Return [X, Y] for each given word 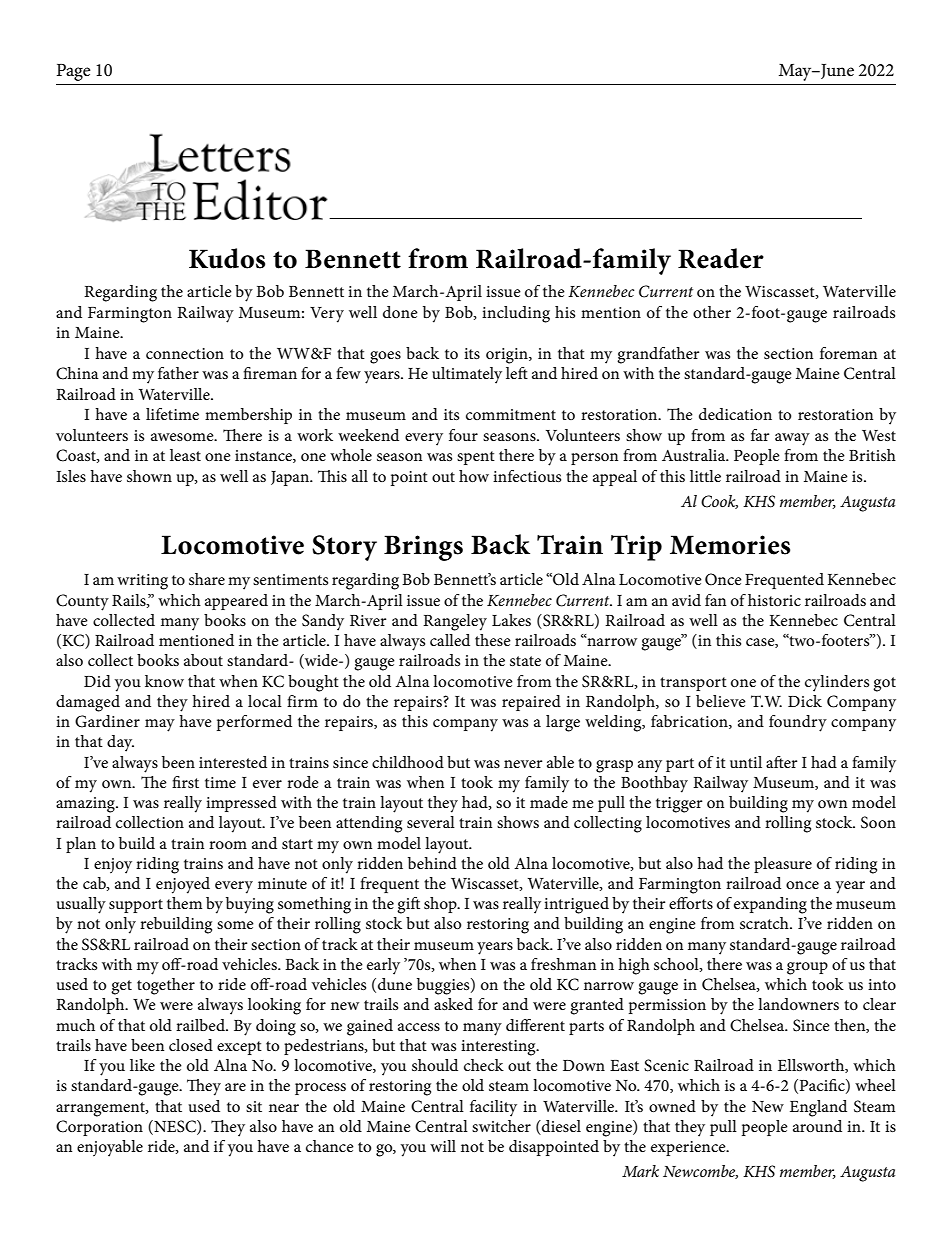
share [207, 579]
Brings [423, 548]
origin [508, 356]
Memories [730, 545]
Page [74, 72]
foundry [798, 723]
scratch [765, 923]
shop [441, 905]
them [184, 903]
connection [185, 353]
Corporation [99, 1128]
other [712, 312]
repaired [531, 703]
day [120, 743]
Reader [721, 258]
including [516, 314]
